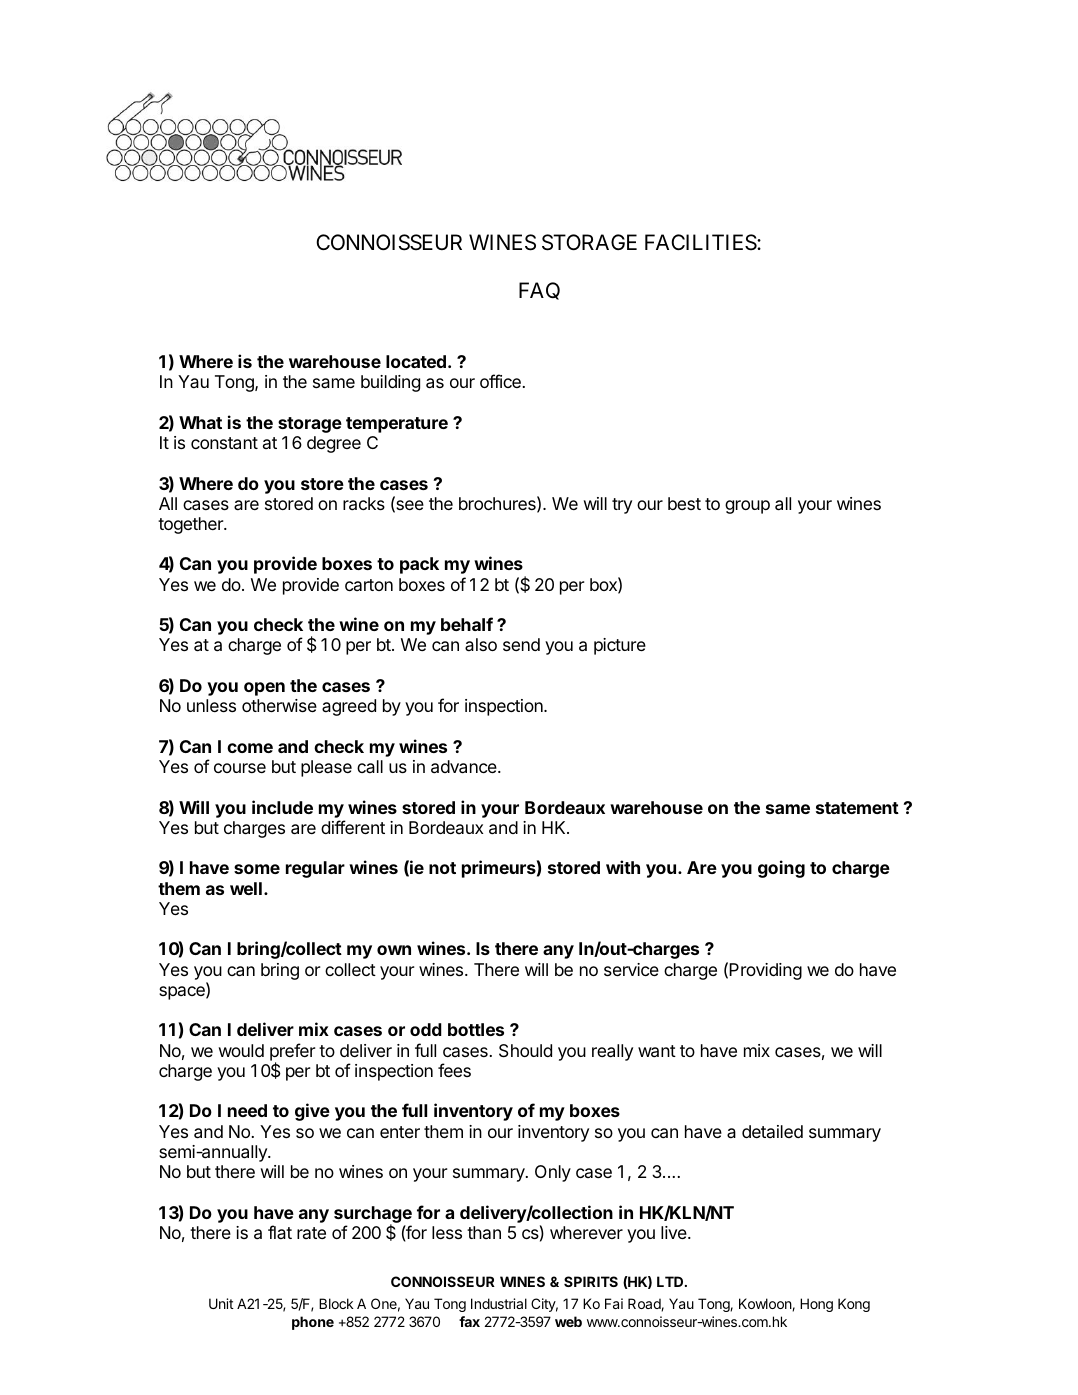 This page has height=1395, width=1078. Describe the element at coordinates (183, 993) in the page. I see `space` at that location.
